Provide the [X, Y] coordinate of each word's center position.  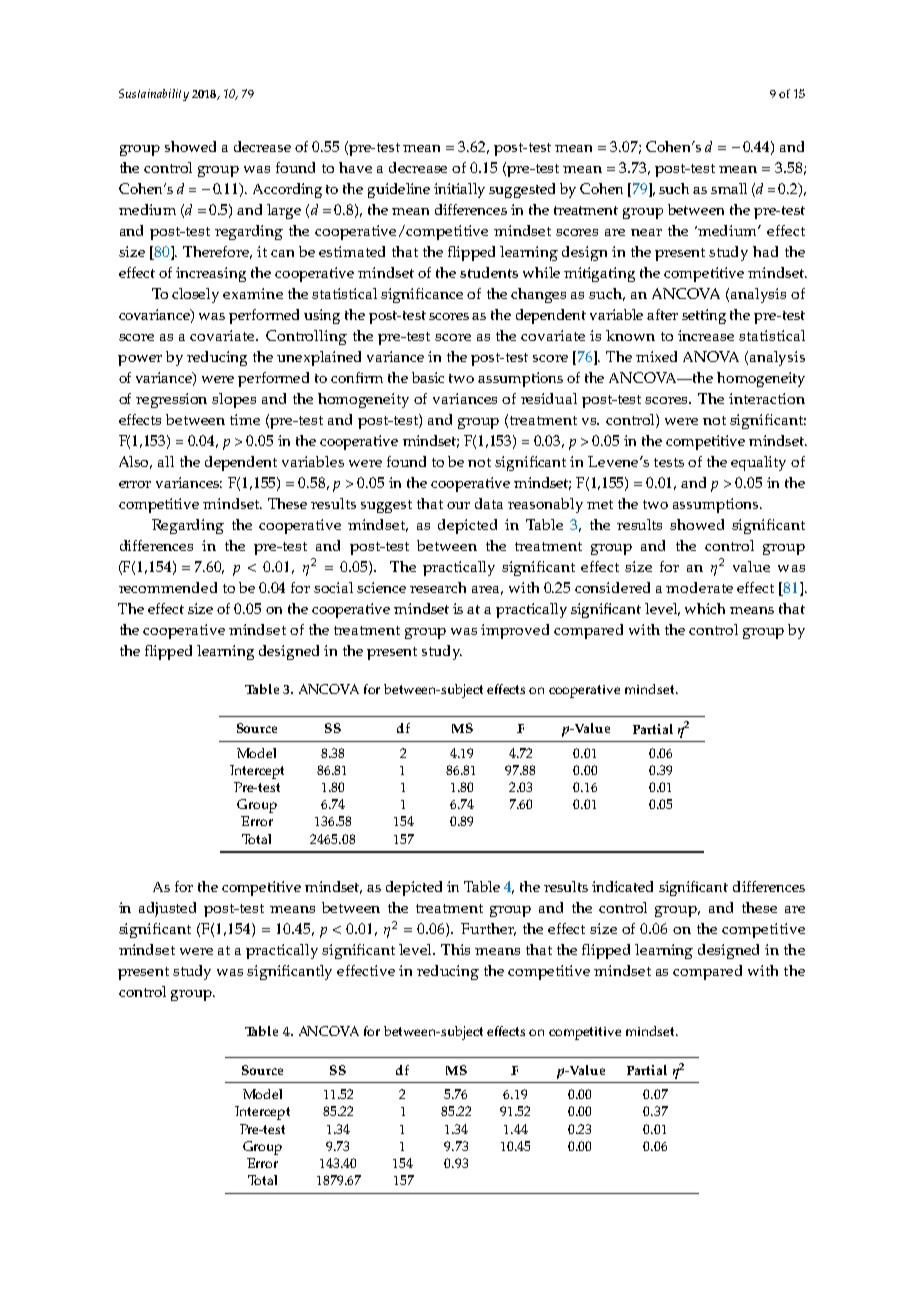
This [455, 949]
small [729, 188]
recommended [168, 587]
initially [459, 190]
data [489, 503]
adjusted [167, 909]
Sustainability [154, 95]
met [600, 504]
